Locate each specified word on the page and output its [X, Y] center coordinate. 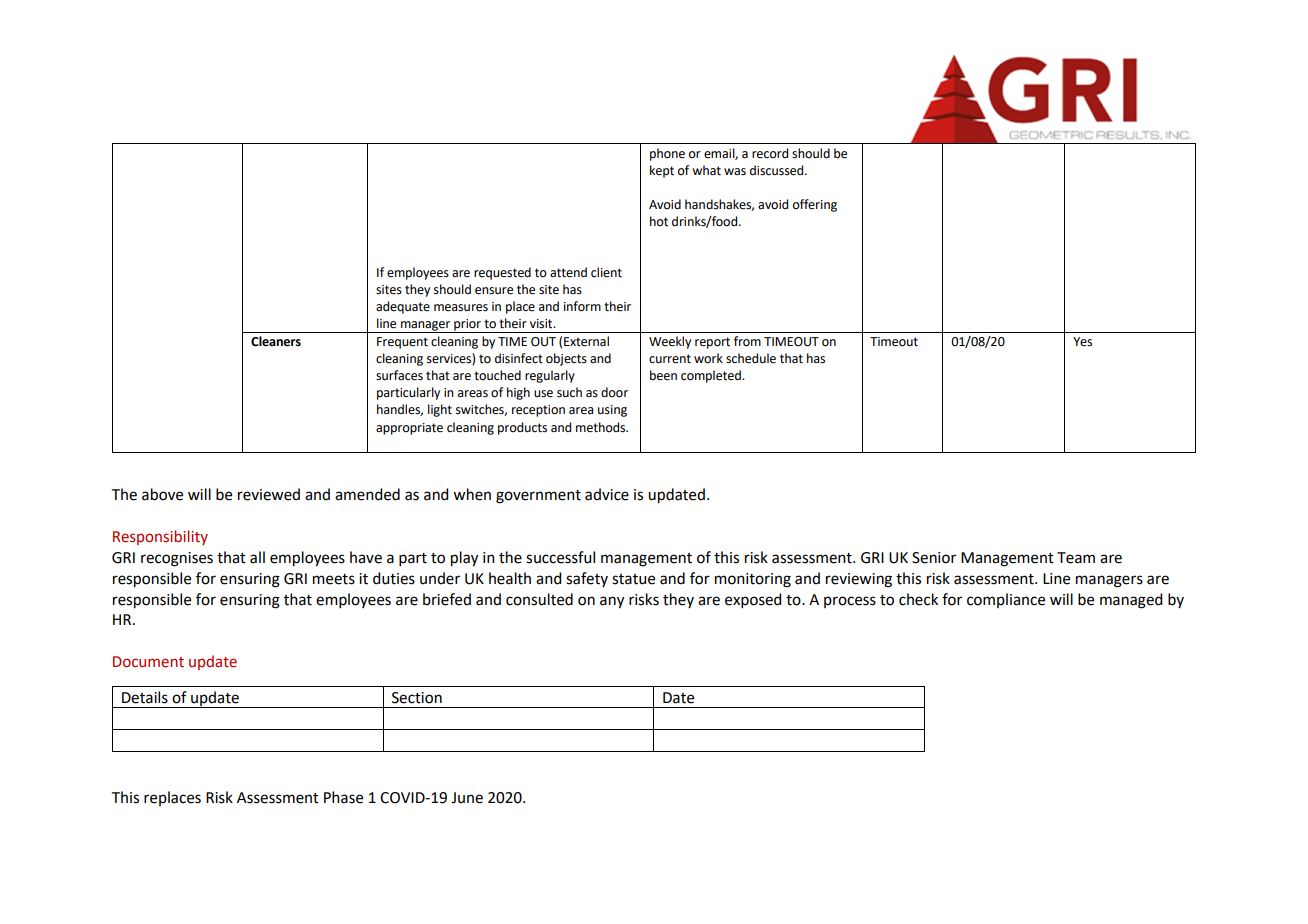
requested [502, 273]
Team [1076, 558]
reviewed [269, 494]
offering [815, 205]
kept [662, 171]
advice [607, 494]
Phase [343, 797]
